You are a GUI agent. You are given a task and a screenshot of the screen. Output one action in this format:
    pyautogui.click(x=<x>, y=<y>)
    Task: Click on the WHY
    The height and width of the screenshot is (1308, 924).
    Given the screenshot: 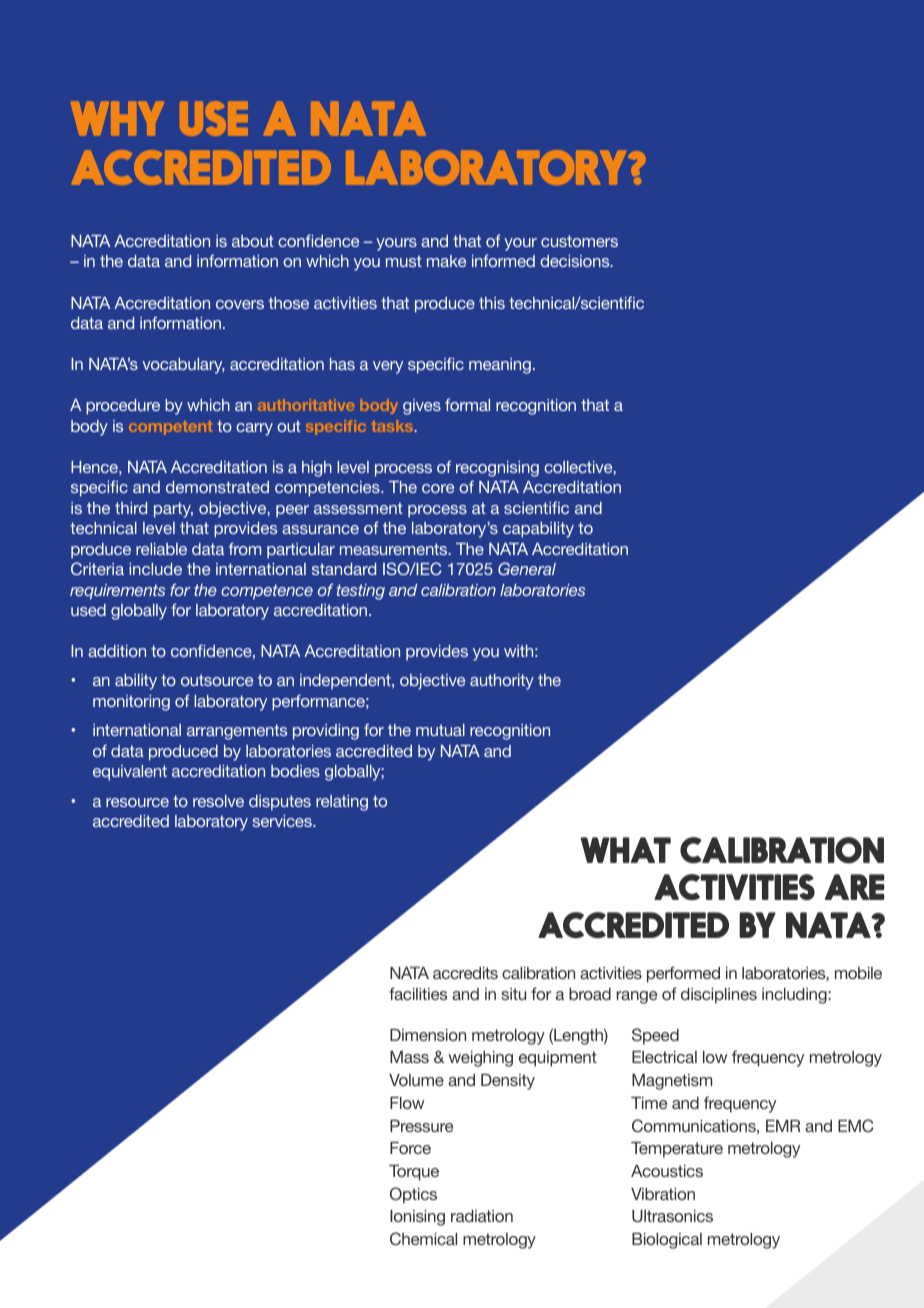 What is the action you would take?
    pyautogui.click(x=117, y=118)
